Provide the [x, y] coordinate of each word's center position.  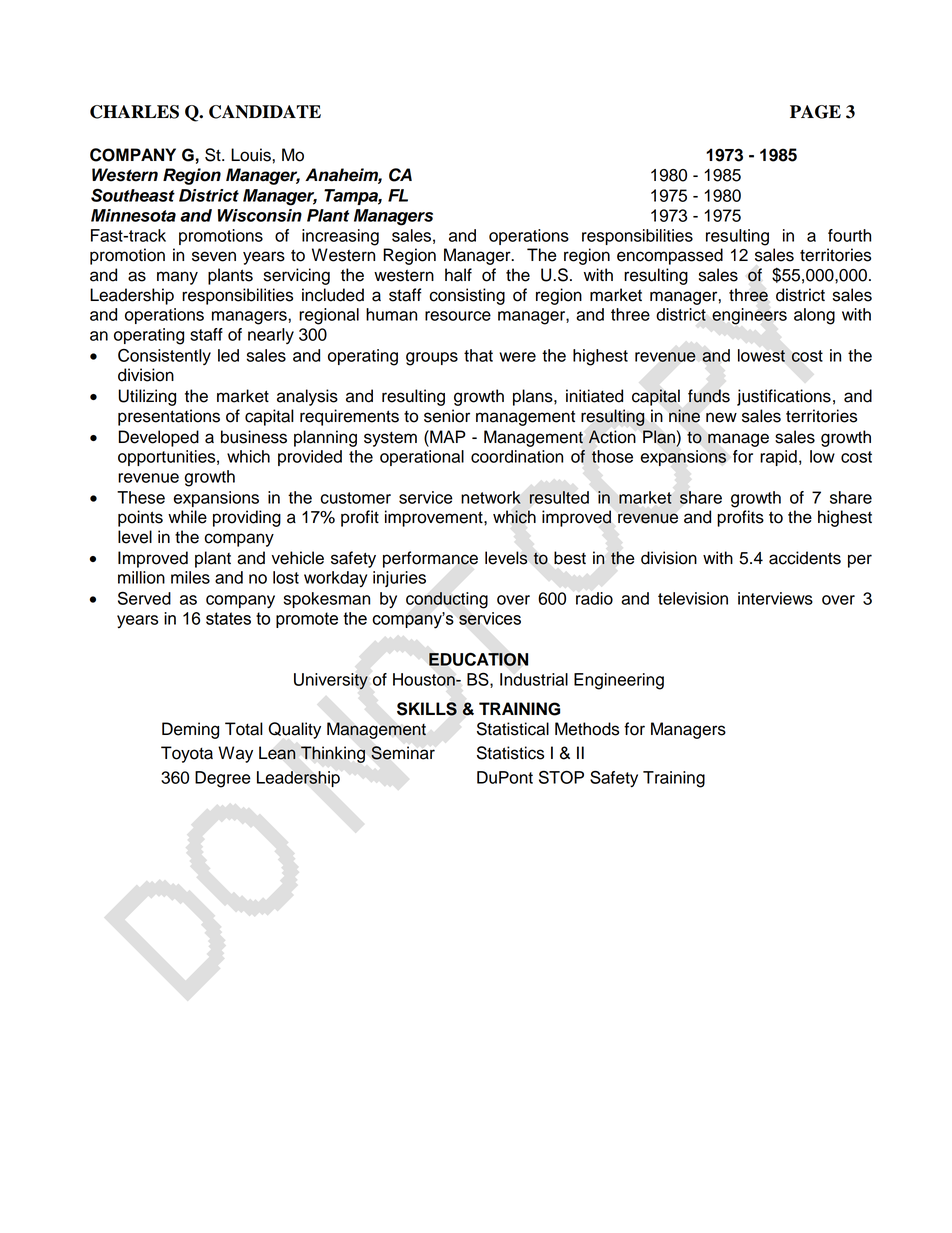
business [254, 437]
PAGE [815, 112]
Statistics [510, 753]
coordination [517, 456]
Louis [252, 155]
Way [235, 754]
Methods [587, 729]
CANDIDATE [265, 112]
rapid [778, 458]
